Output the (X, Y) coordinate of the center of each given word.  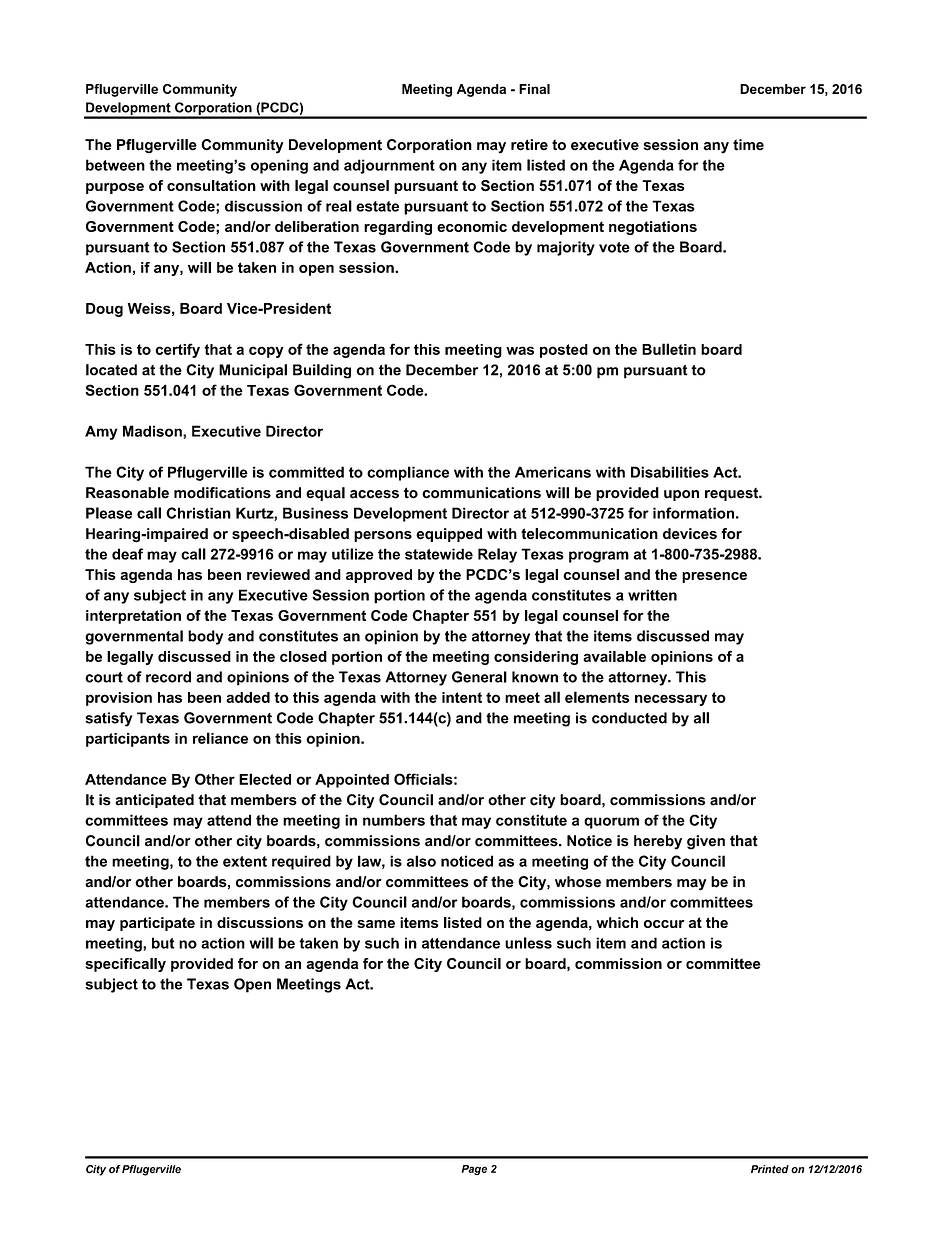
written (652, 595)
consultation (211, 185)
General (479, 677)
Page (474, 1170)
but (163, 943)
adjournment (389, 166)
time (748, 145)
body (205, 637)
